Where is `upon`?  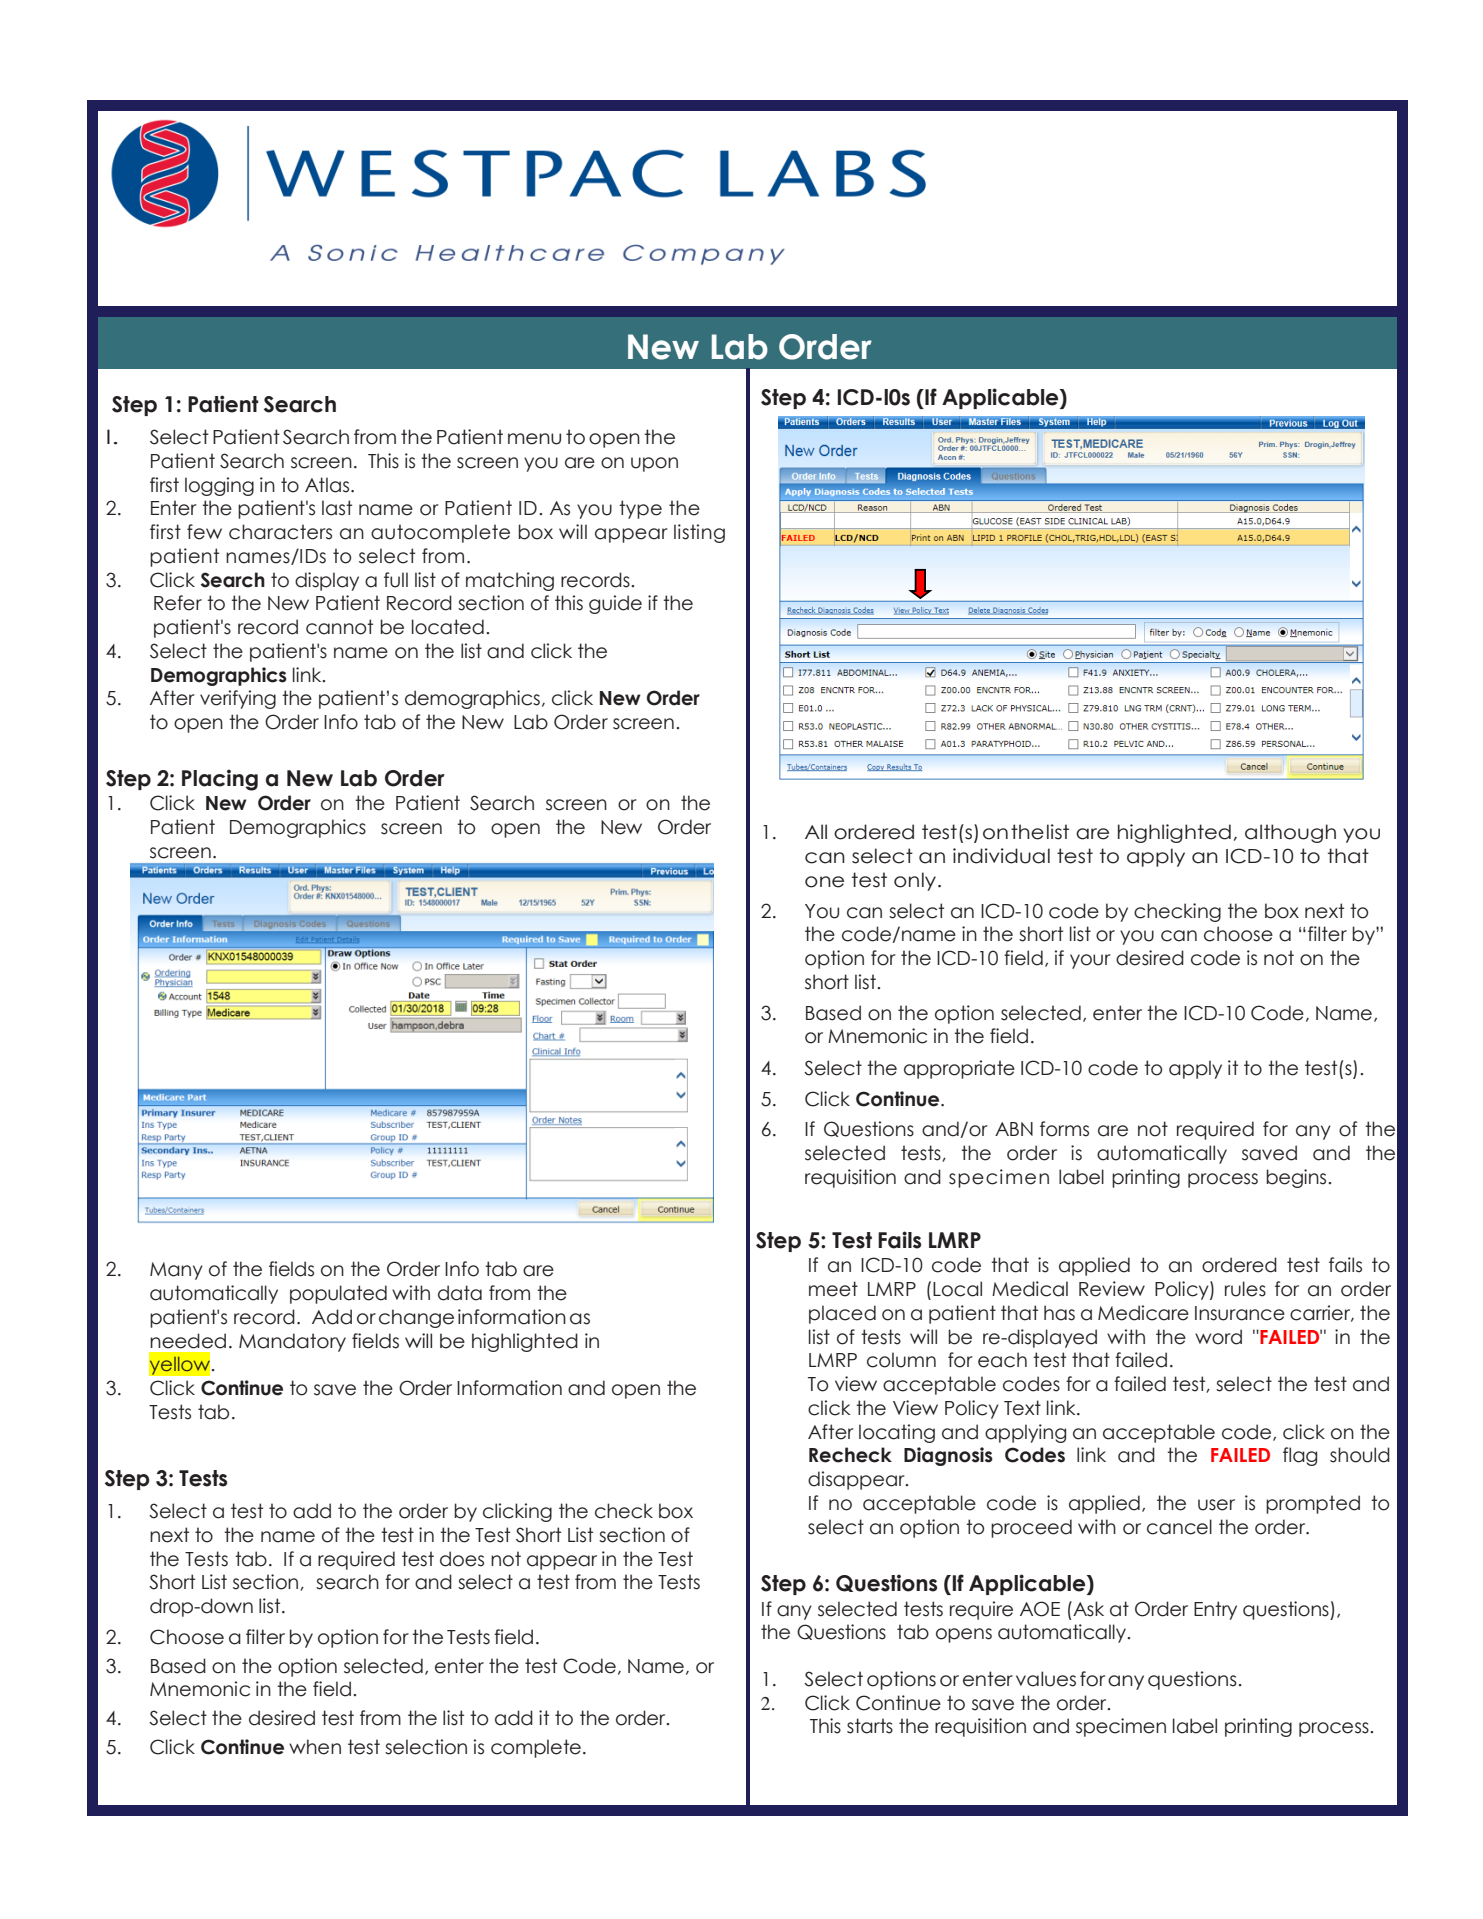 upon is located at coordinates (654, 464).
